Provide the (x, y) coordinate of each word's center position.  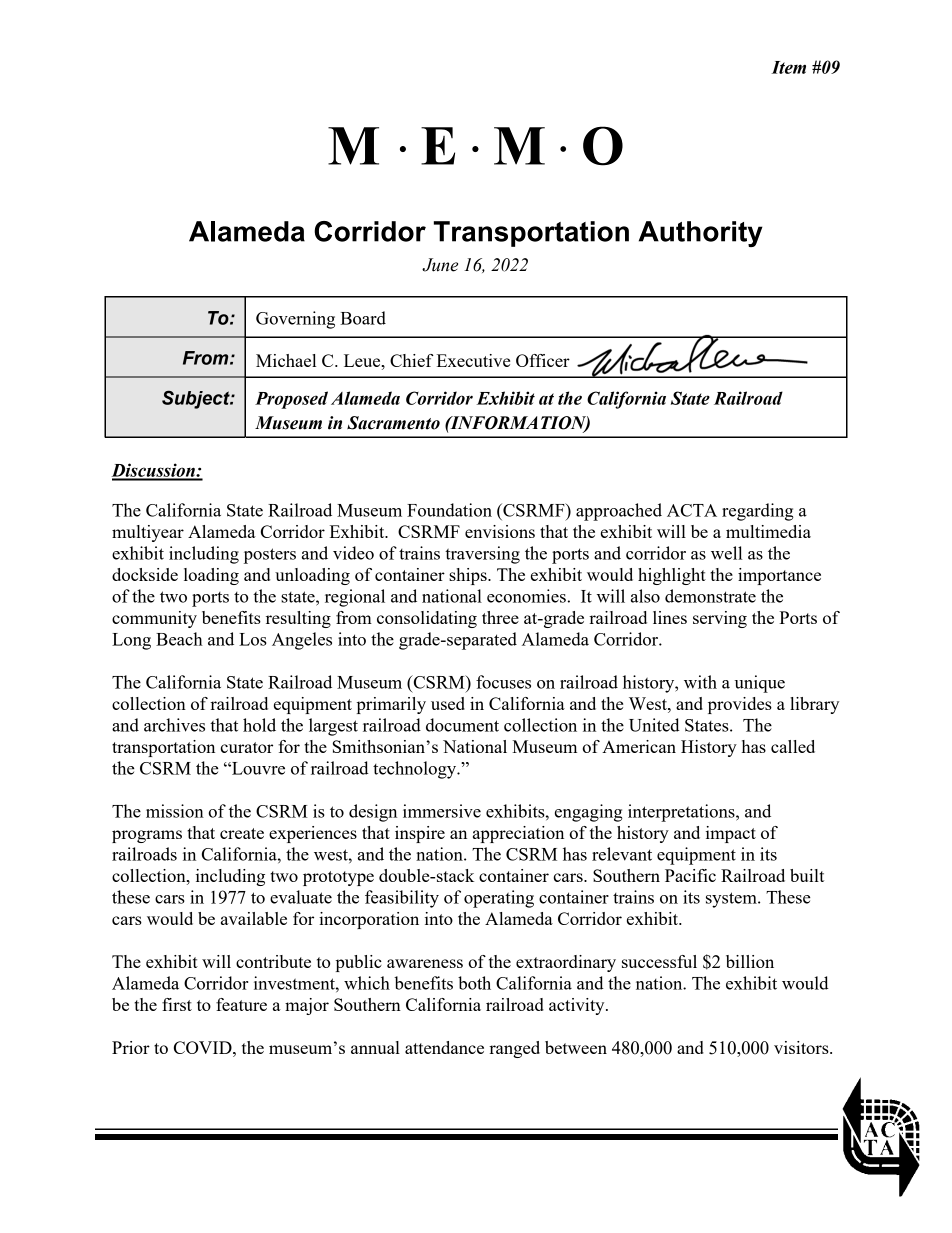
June (440, 265)
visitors (802, 1047)
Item (788, 67)
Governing (295, 320)
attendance (444, 1047)
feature (241, 1004)
